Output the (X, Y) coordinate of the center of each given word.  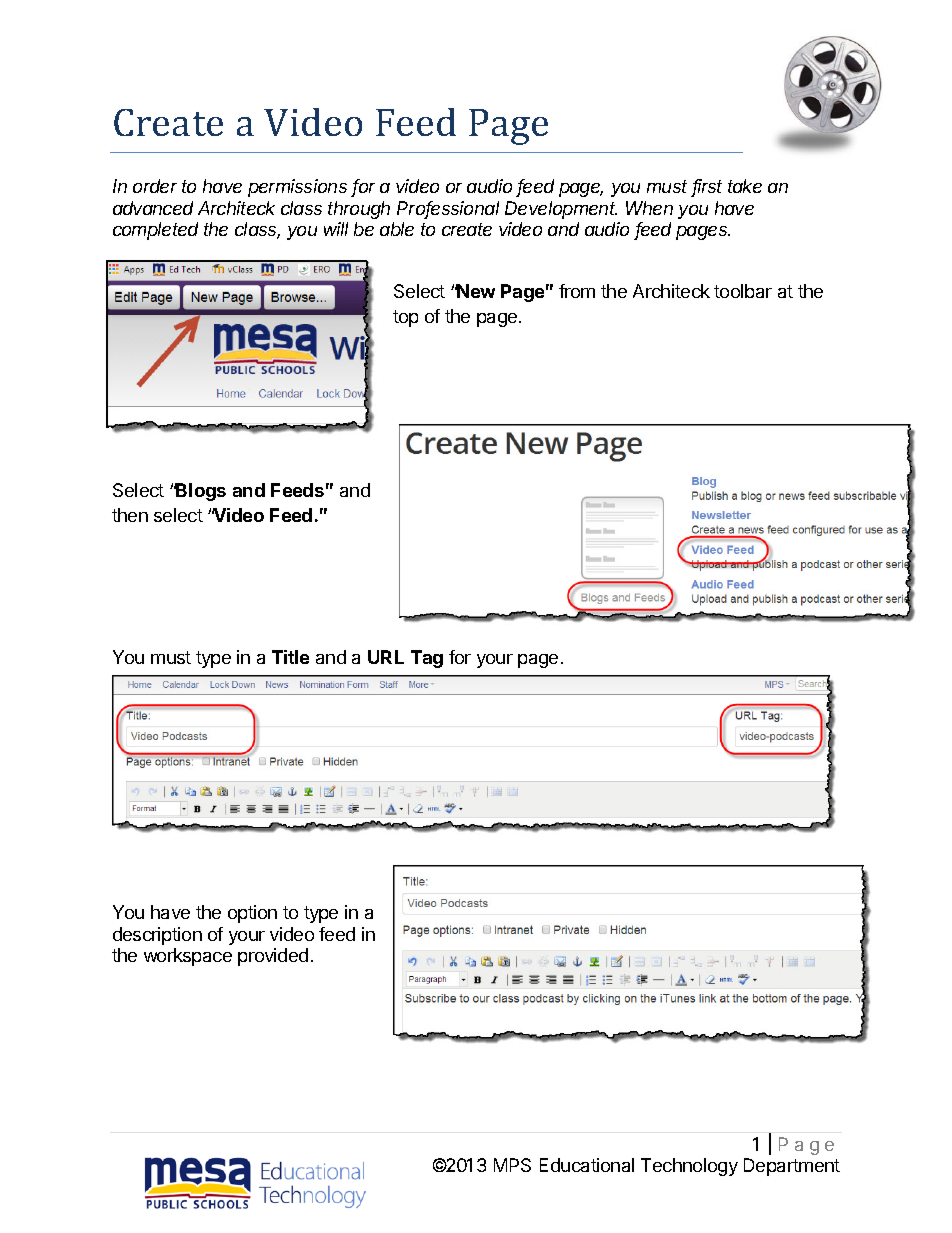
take (745, 186)
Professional (448, 209)
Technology (689, 1167)
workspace (188, 957)
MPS (512, 1165)
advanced (153, 208)
